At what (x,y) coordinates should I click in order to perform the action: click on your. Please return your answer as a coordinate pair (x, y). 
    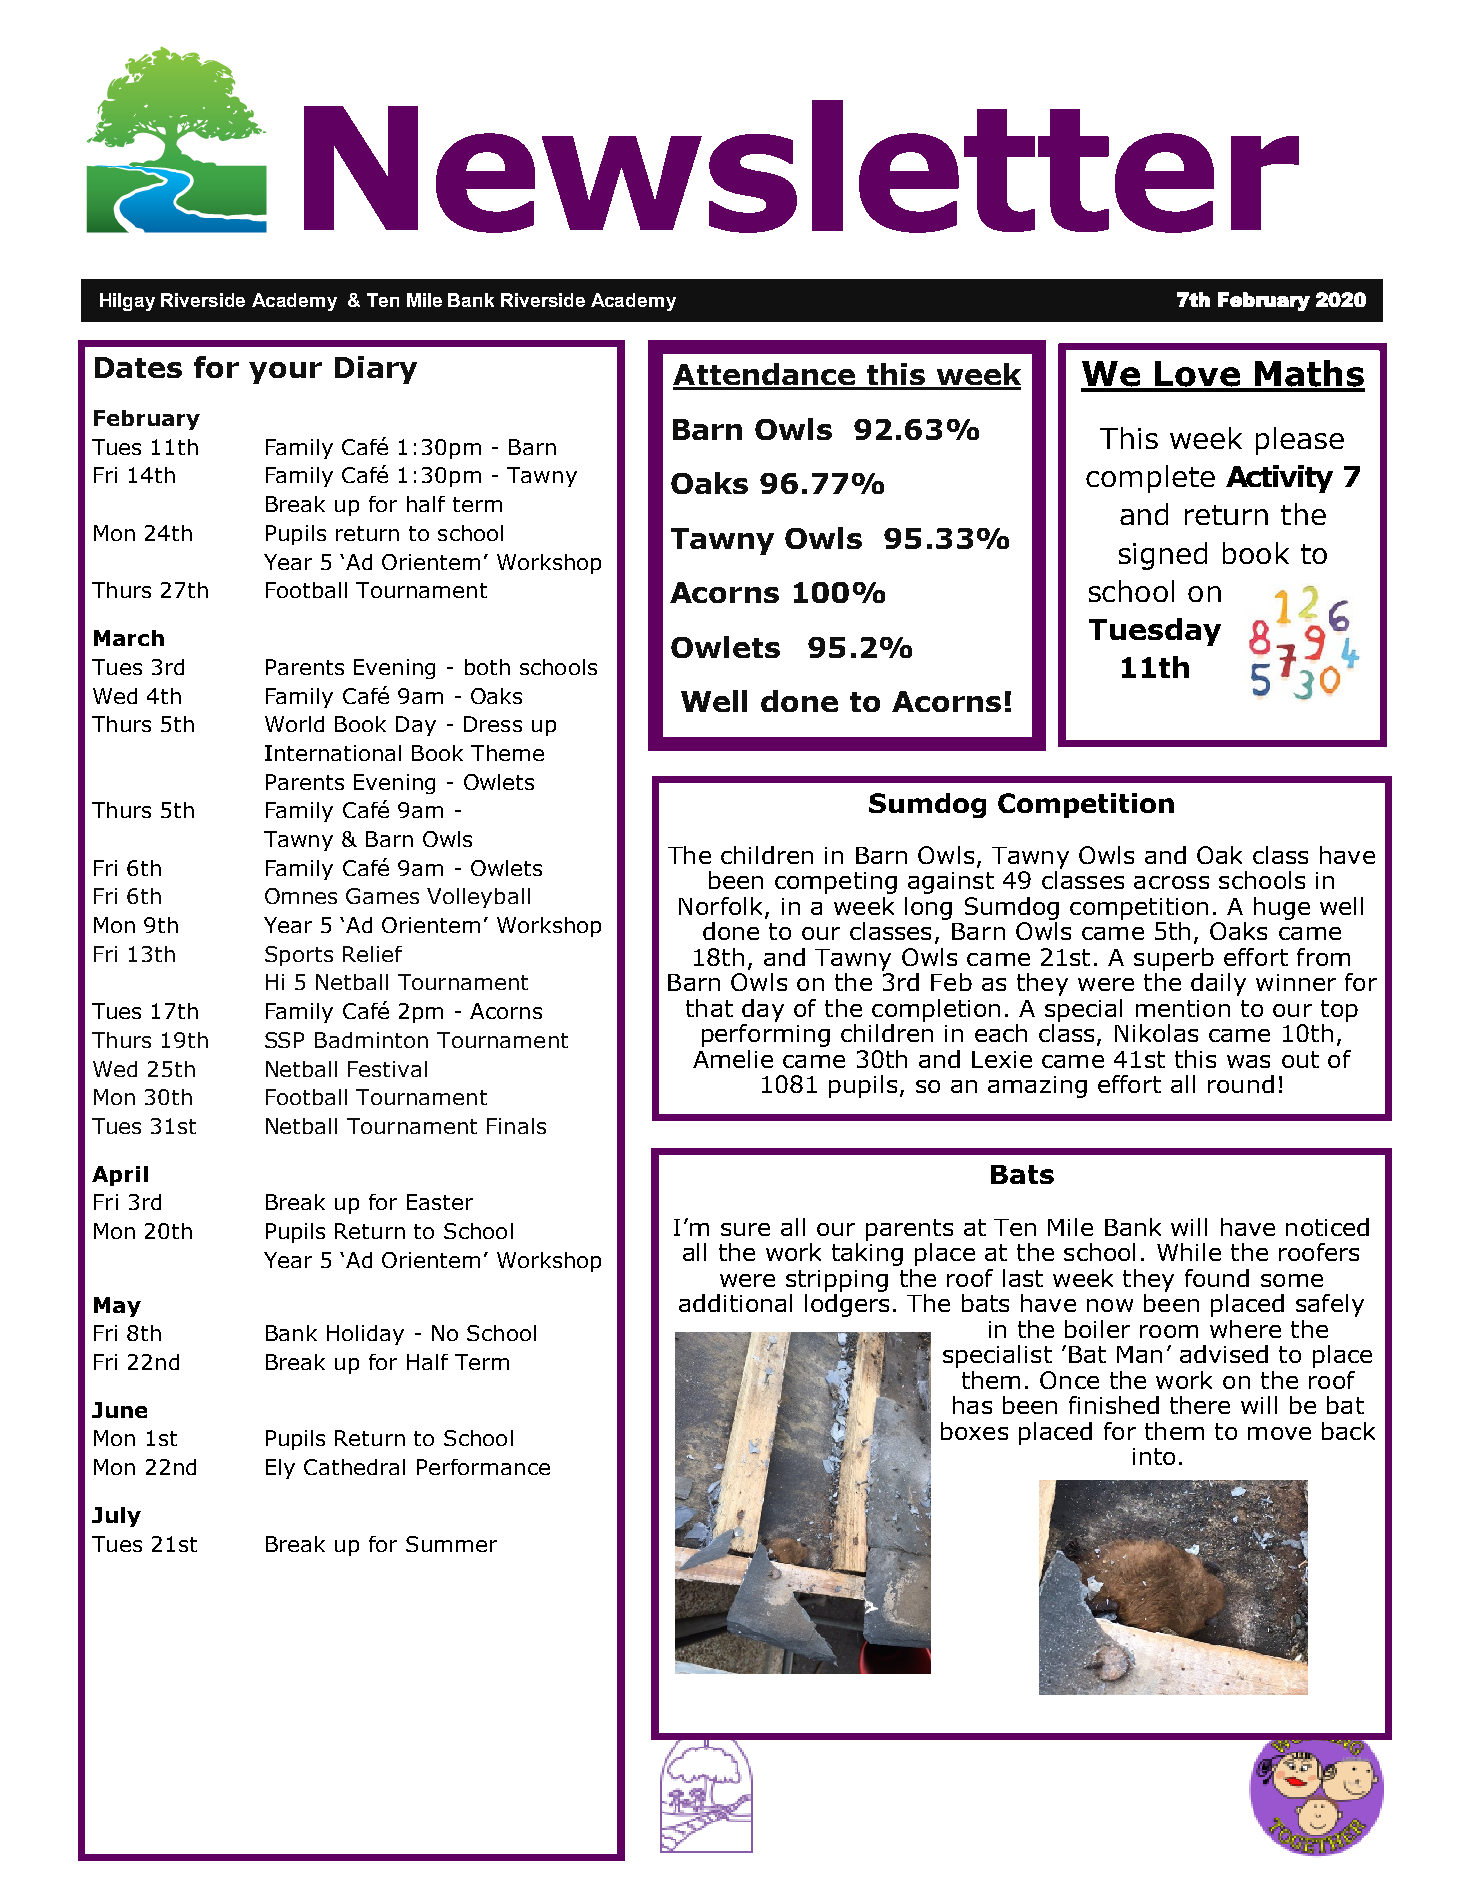
    Looking at the image, I should click on (285, 373).
